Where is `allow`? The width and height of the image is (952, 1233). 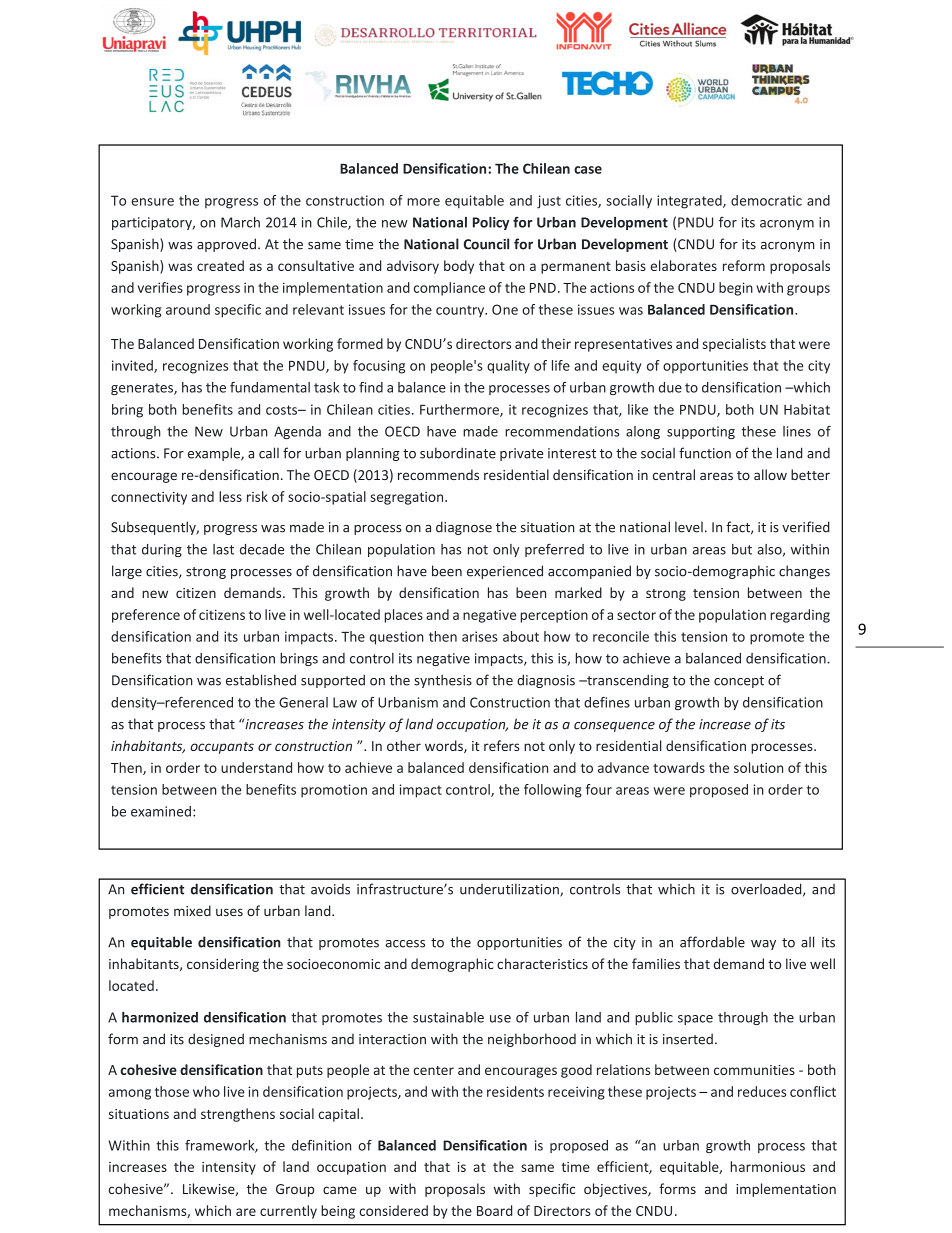
allow is located at coordinates (770, 474).
